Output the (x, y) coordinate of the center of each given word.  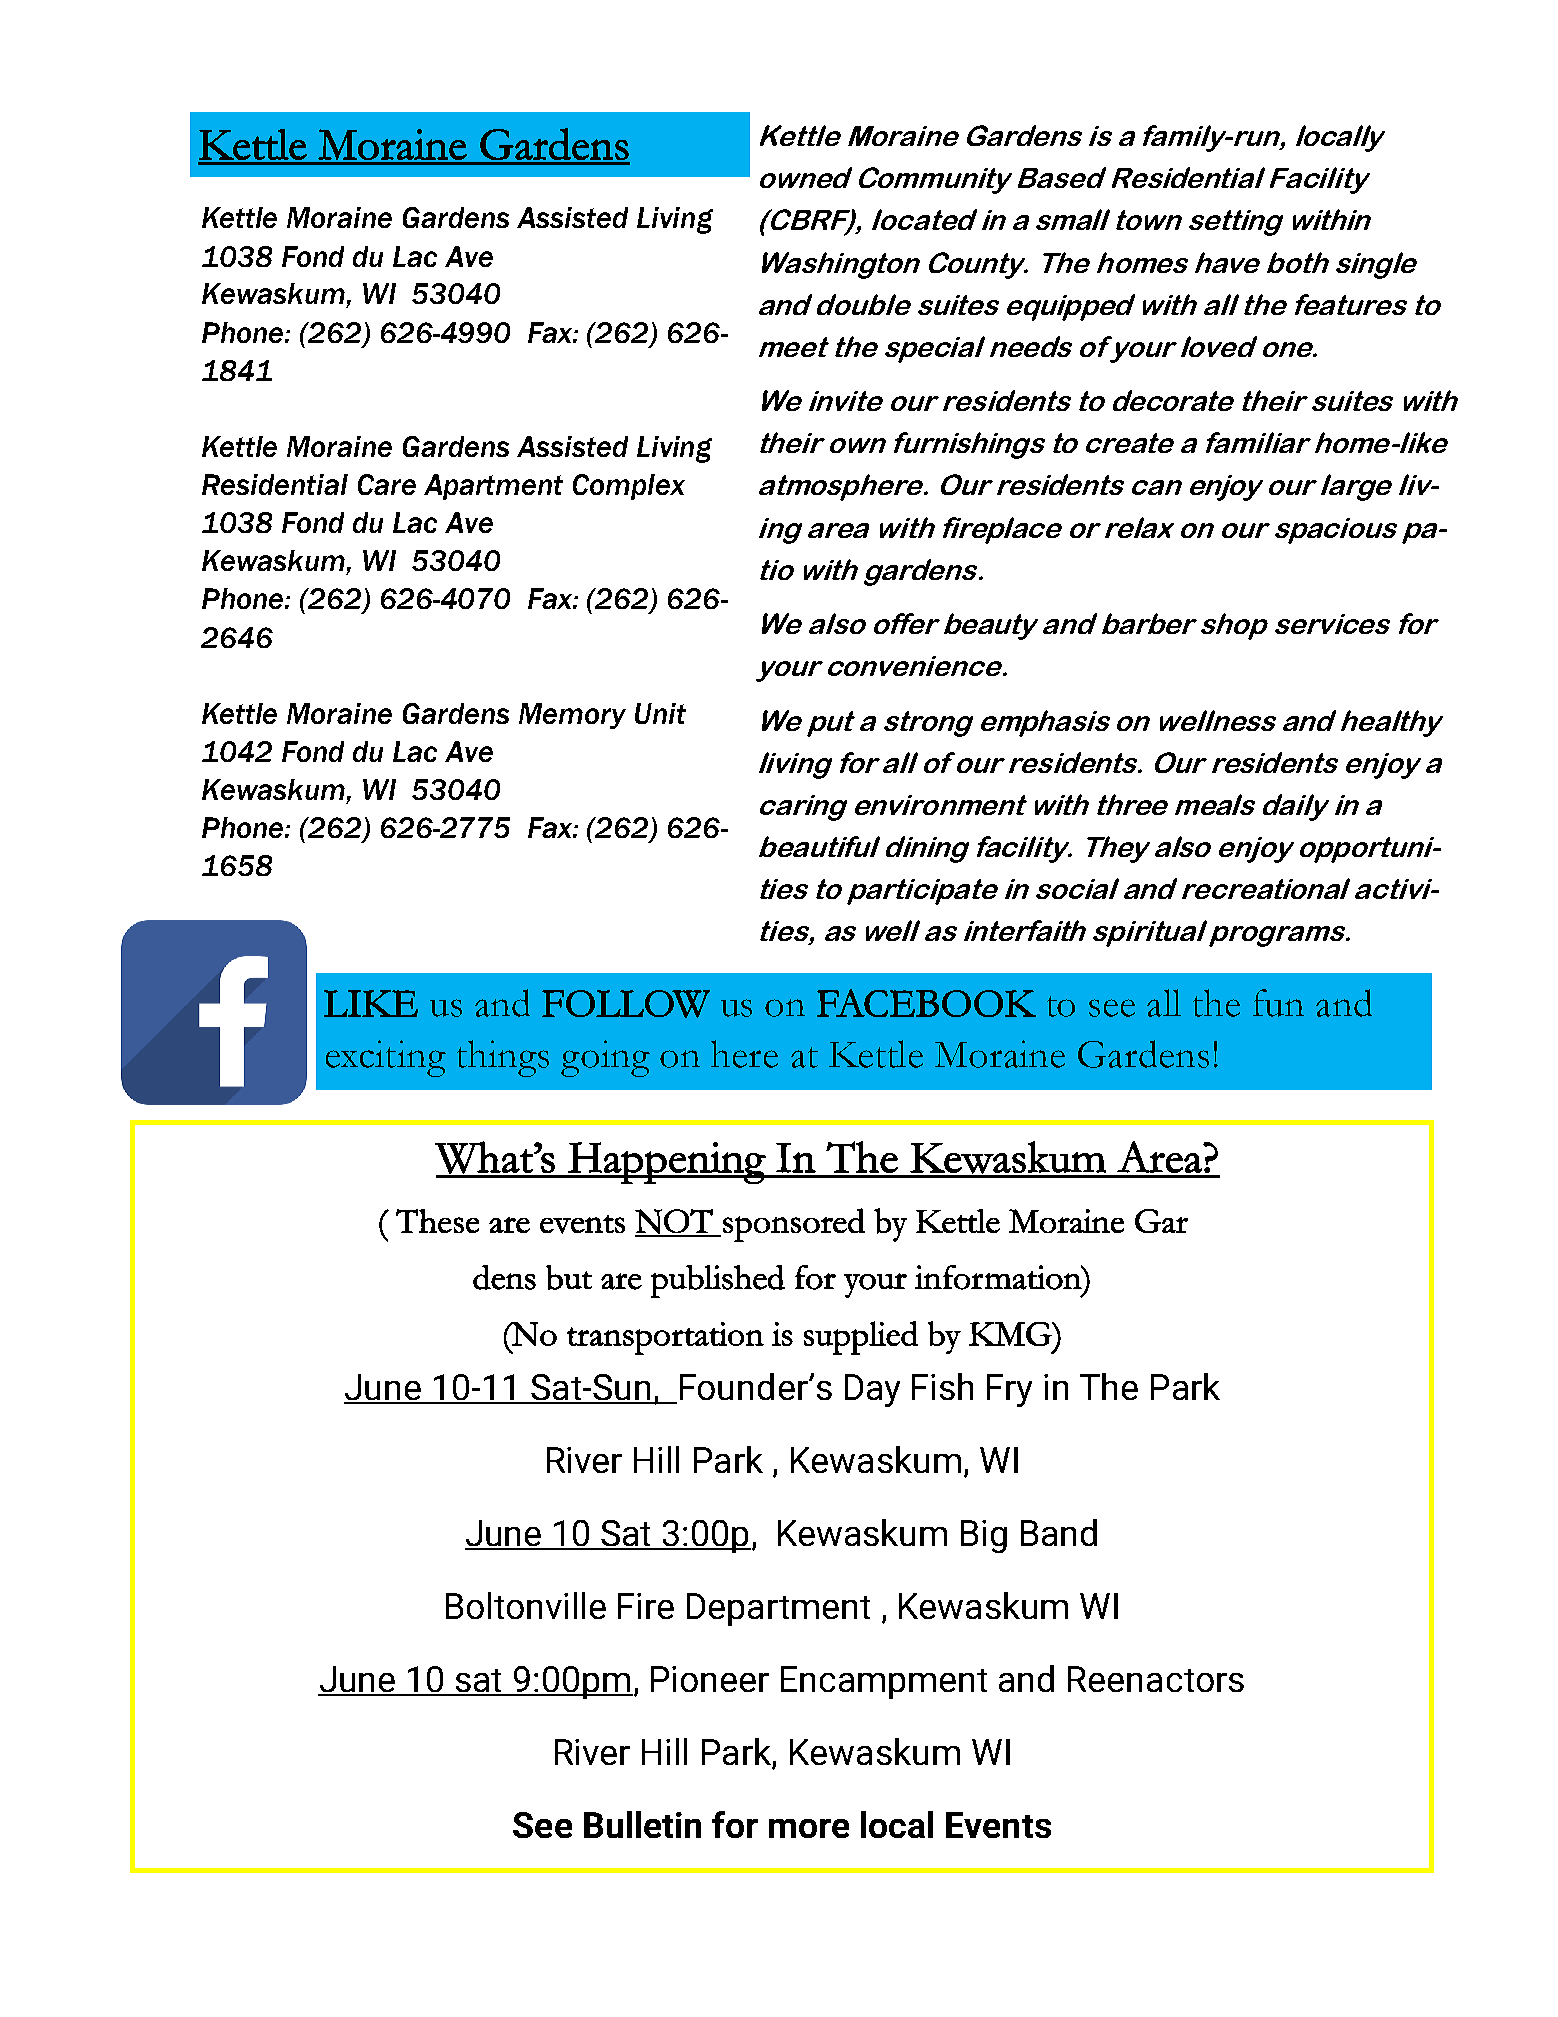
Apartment (493, 487)
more (809, 1828)
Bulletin (642, 1824)
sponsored (794, 1225)
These (437, 1221)
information (999, 1277)
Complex (629, 487)
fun (1278, 1003)
